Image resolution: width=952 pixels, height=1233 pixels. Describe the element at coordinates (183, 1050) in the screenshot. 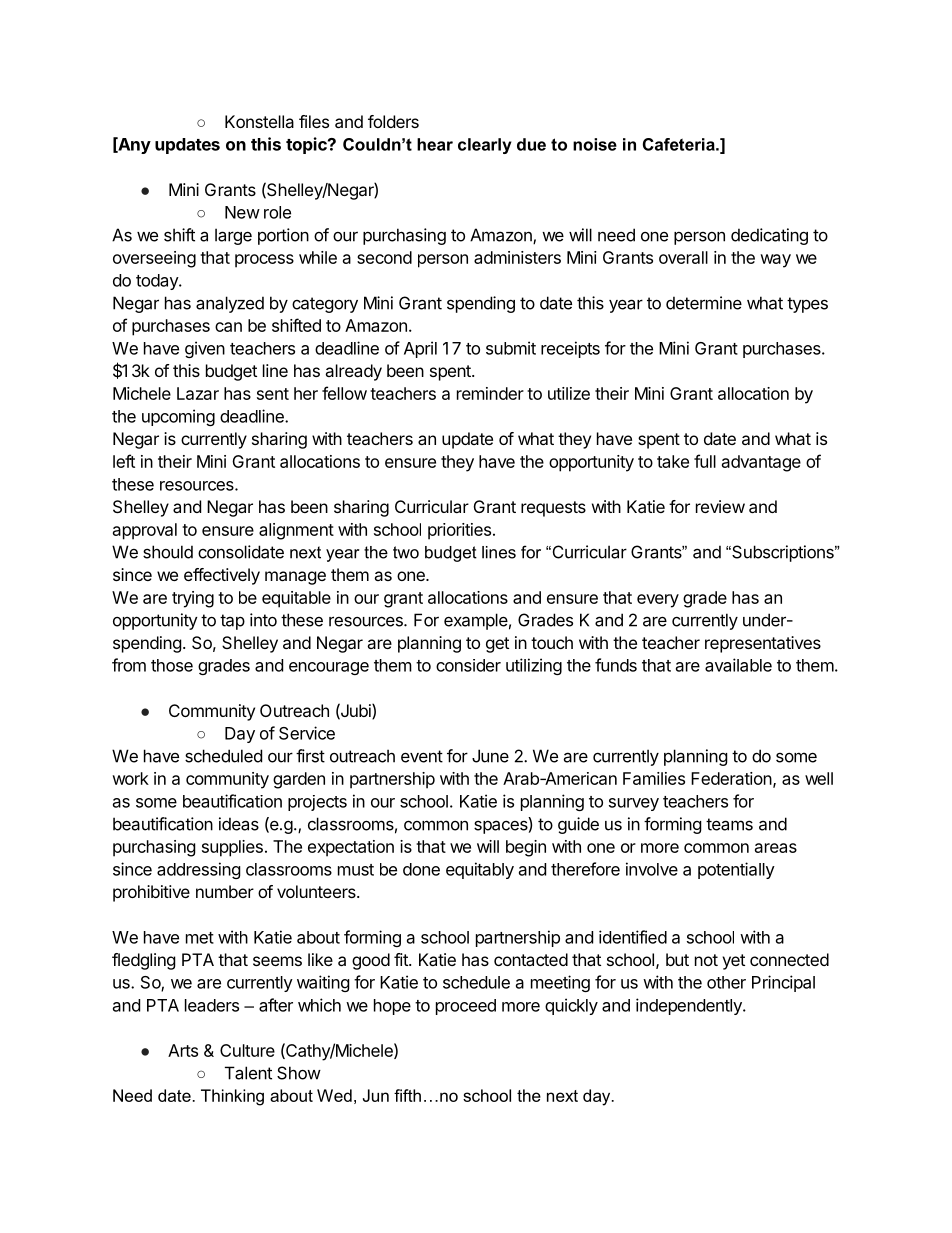

I see `Arts` at that location.
